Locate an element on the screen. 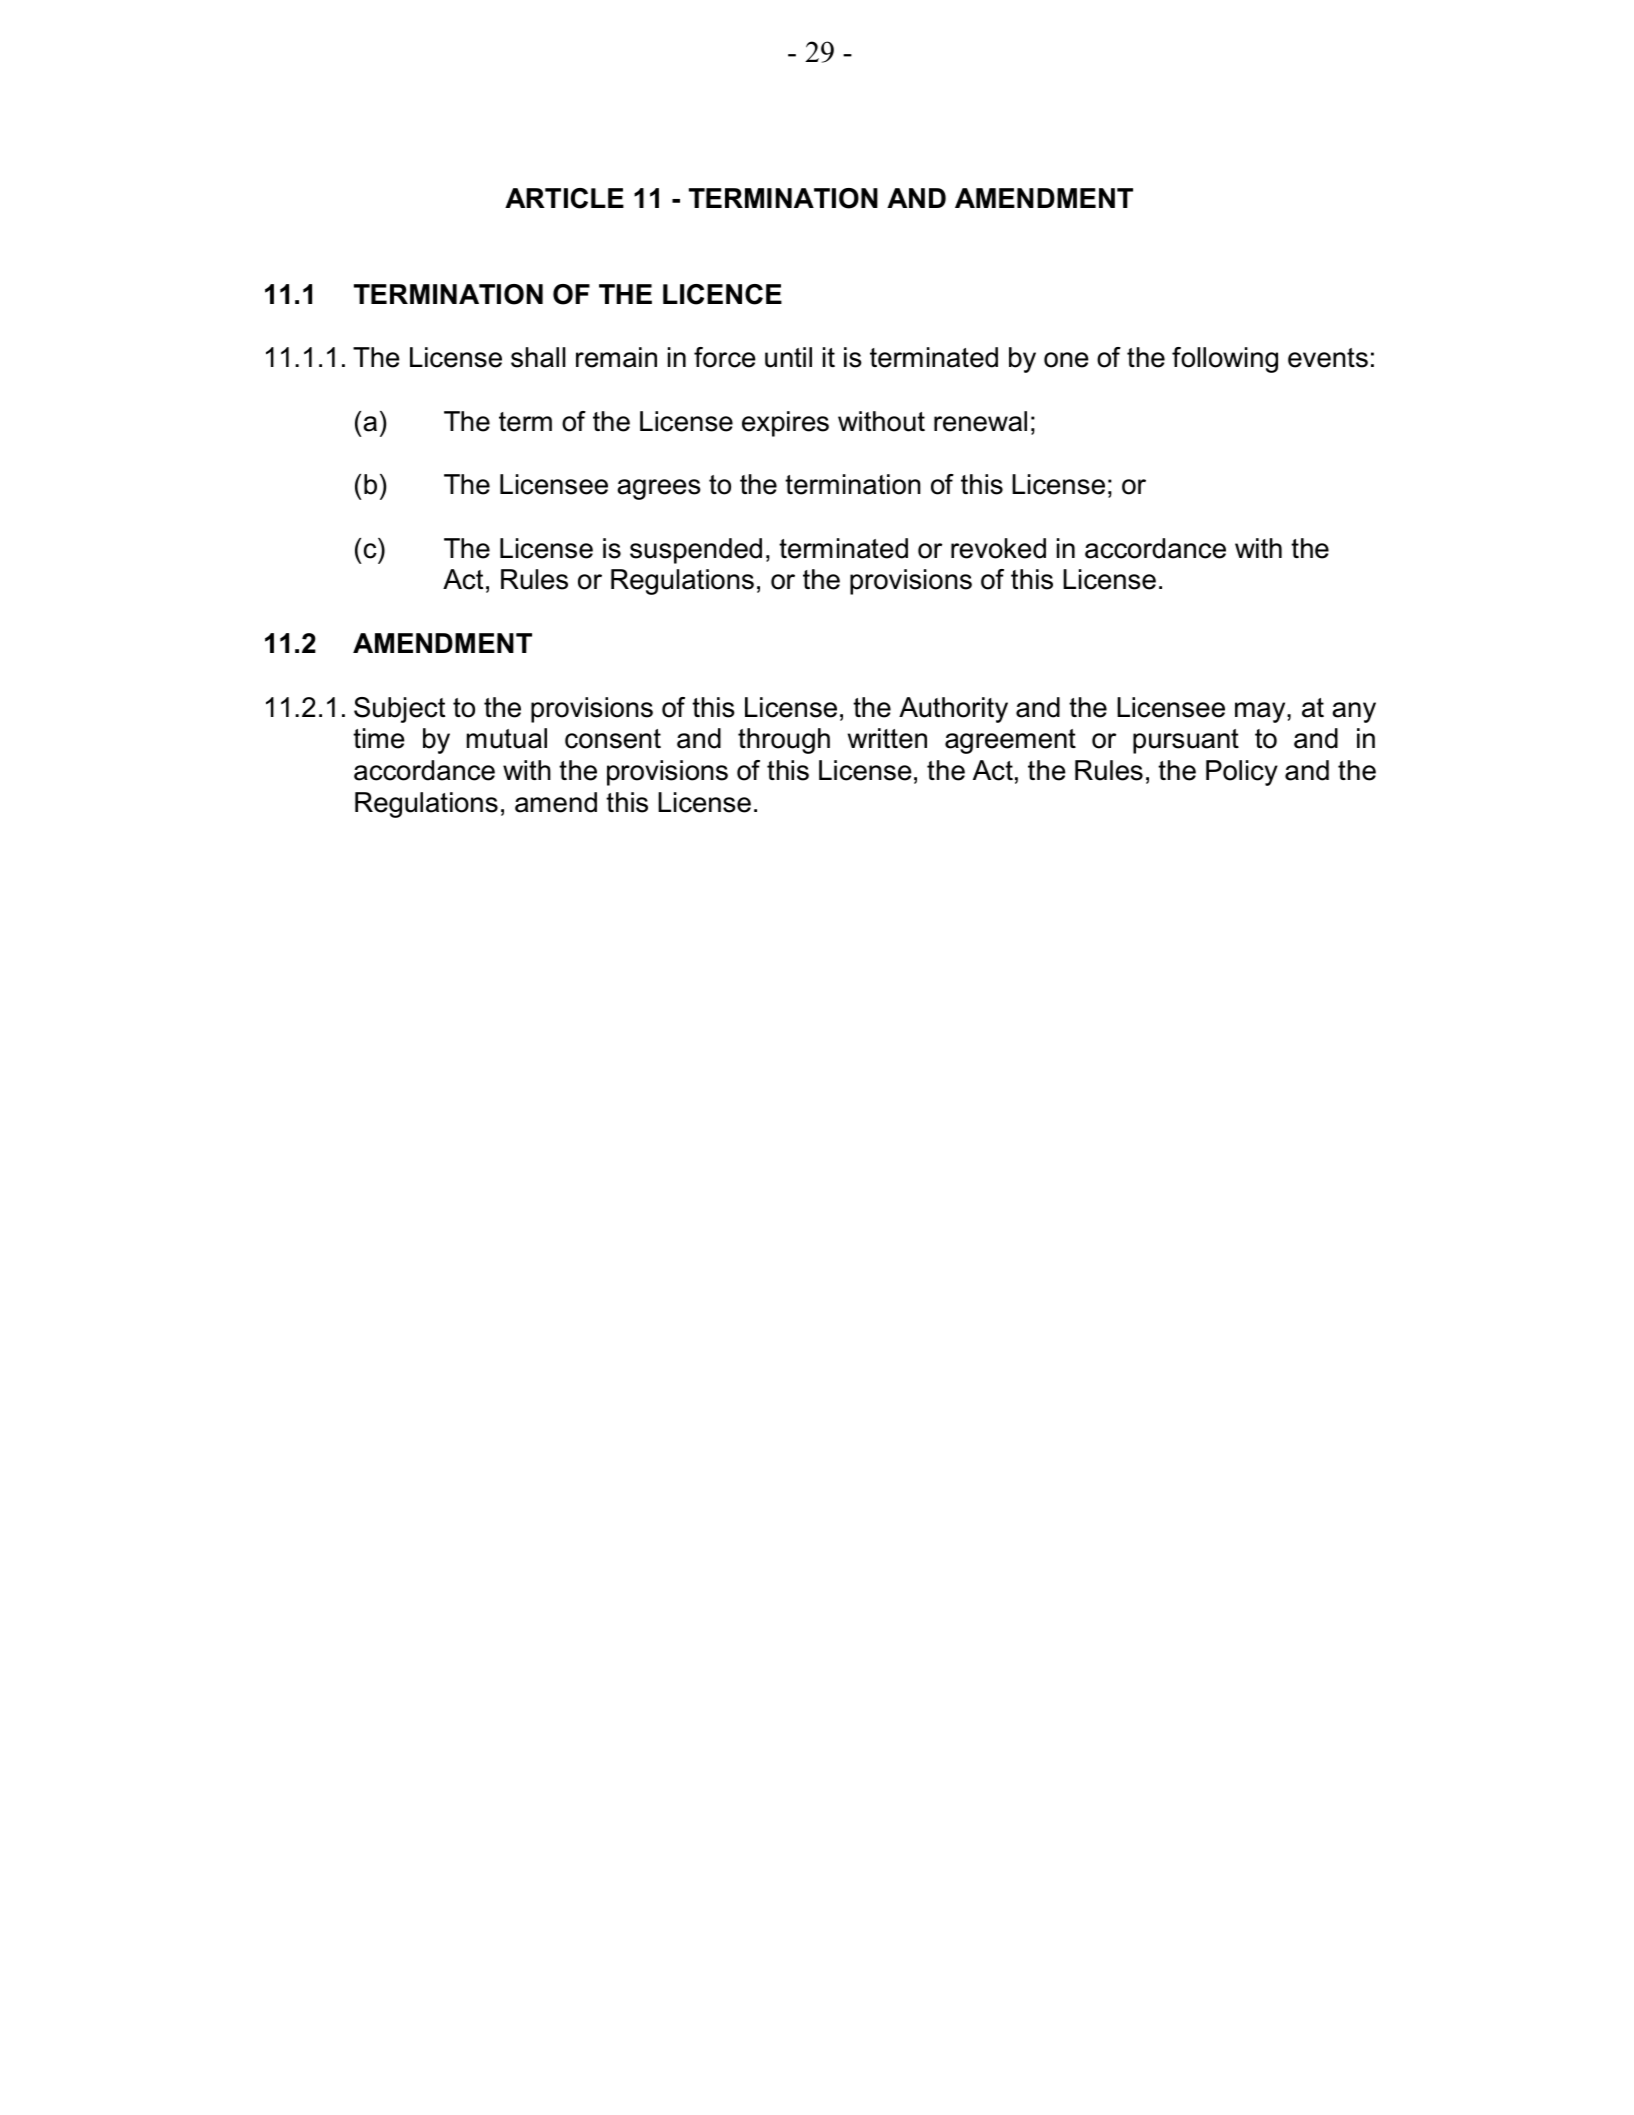 This screenshot has height=2115, width=1634. until is located at coordinates (788, 357).
